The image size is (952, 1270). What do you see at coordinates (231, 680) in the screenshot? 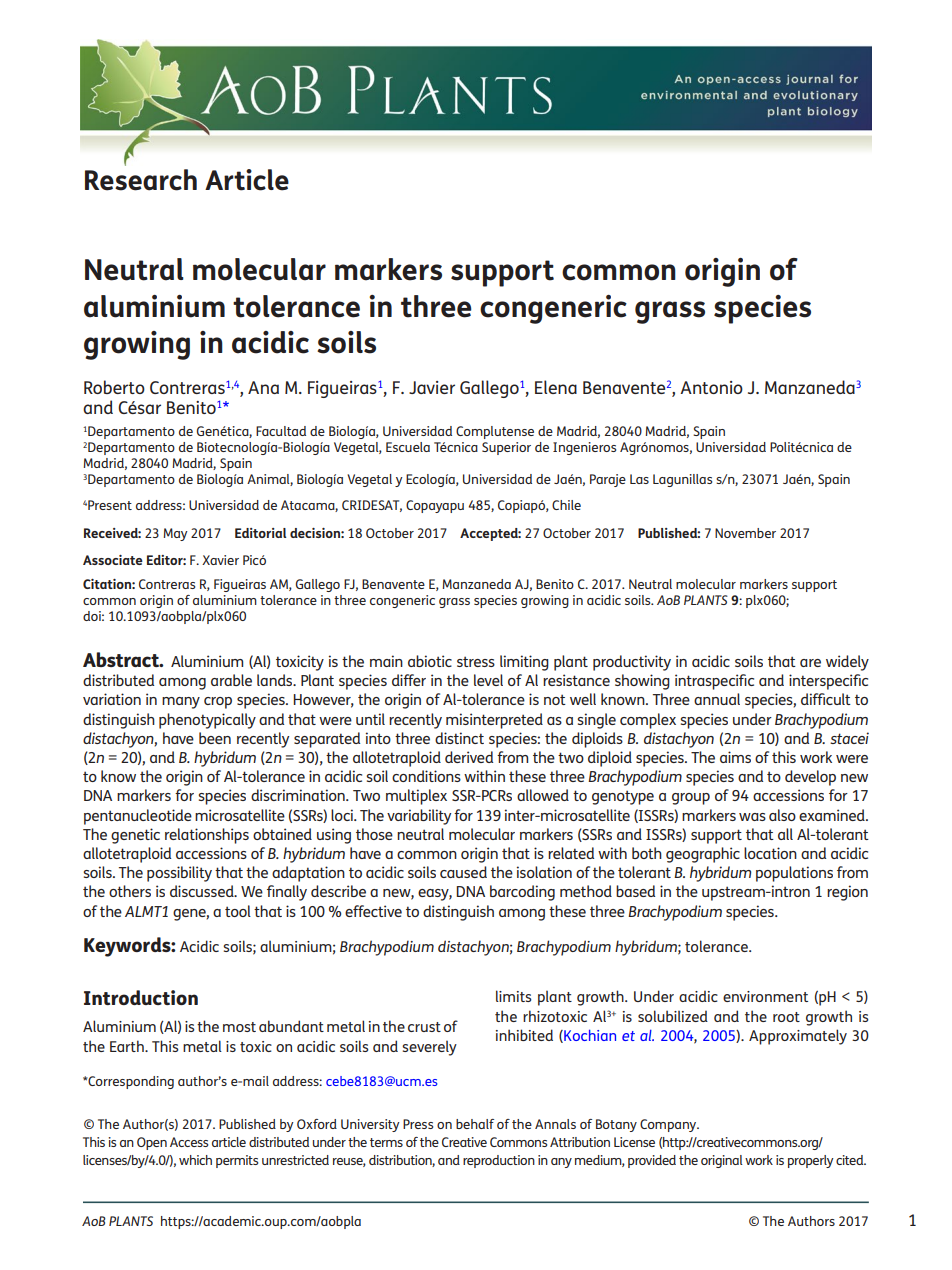
I see `arable` at bounding box center [231, 680].
